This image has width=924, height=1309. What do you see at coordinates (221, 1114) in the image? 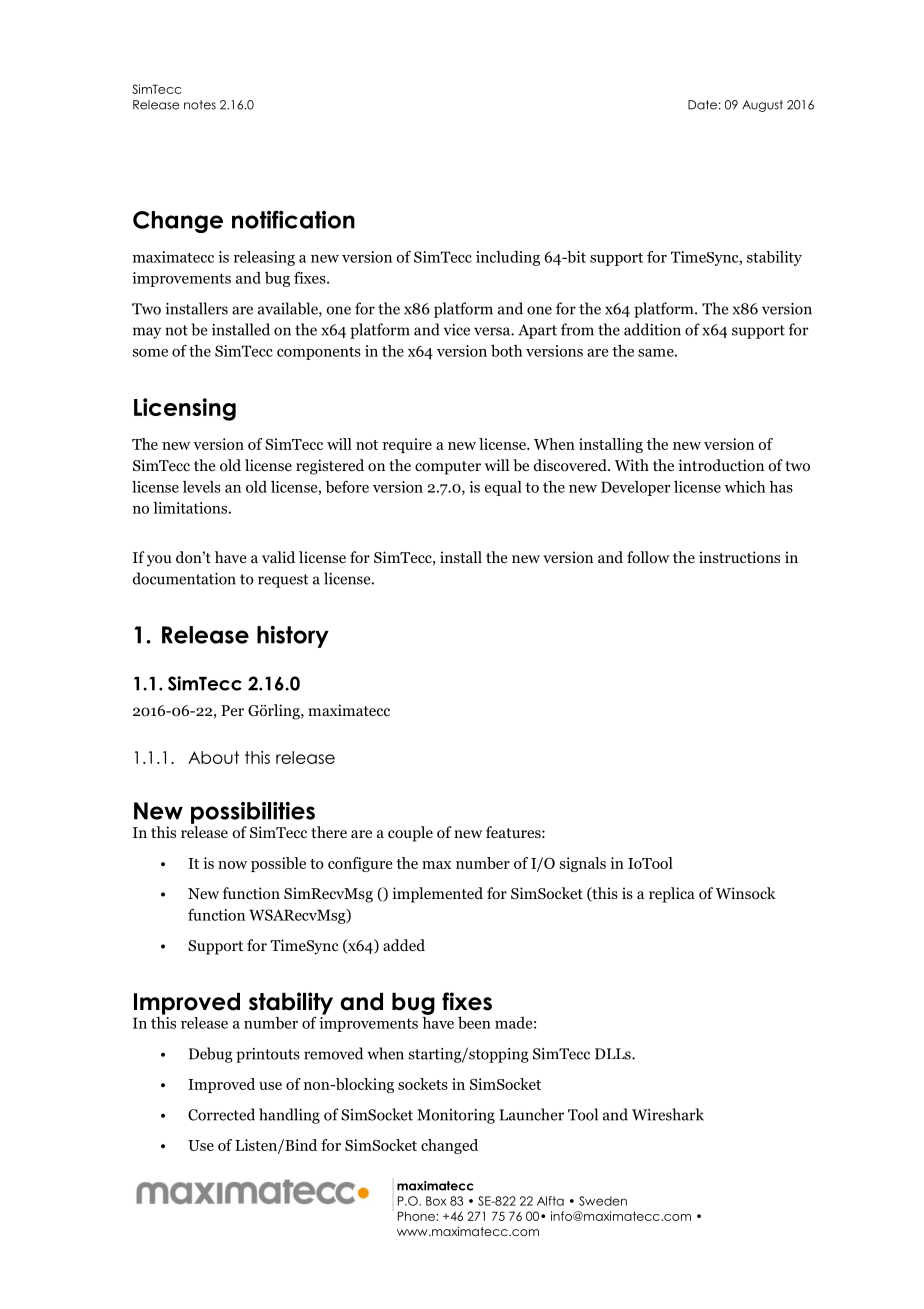
I see `Corrected` at bounding box center [221, 1114].
